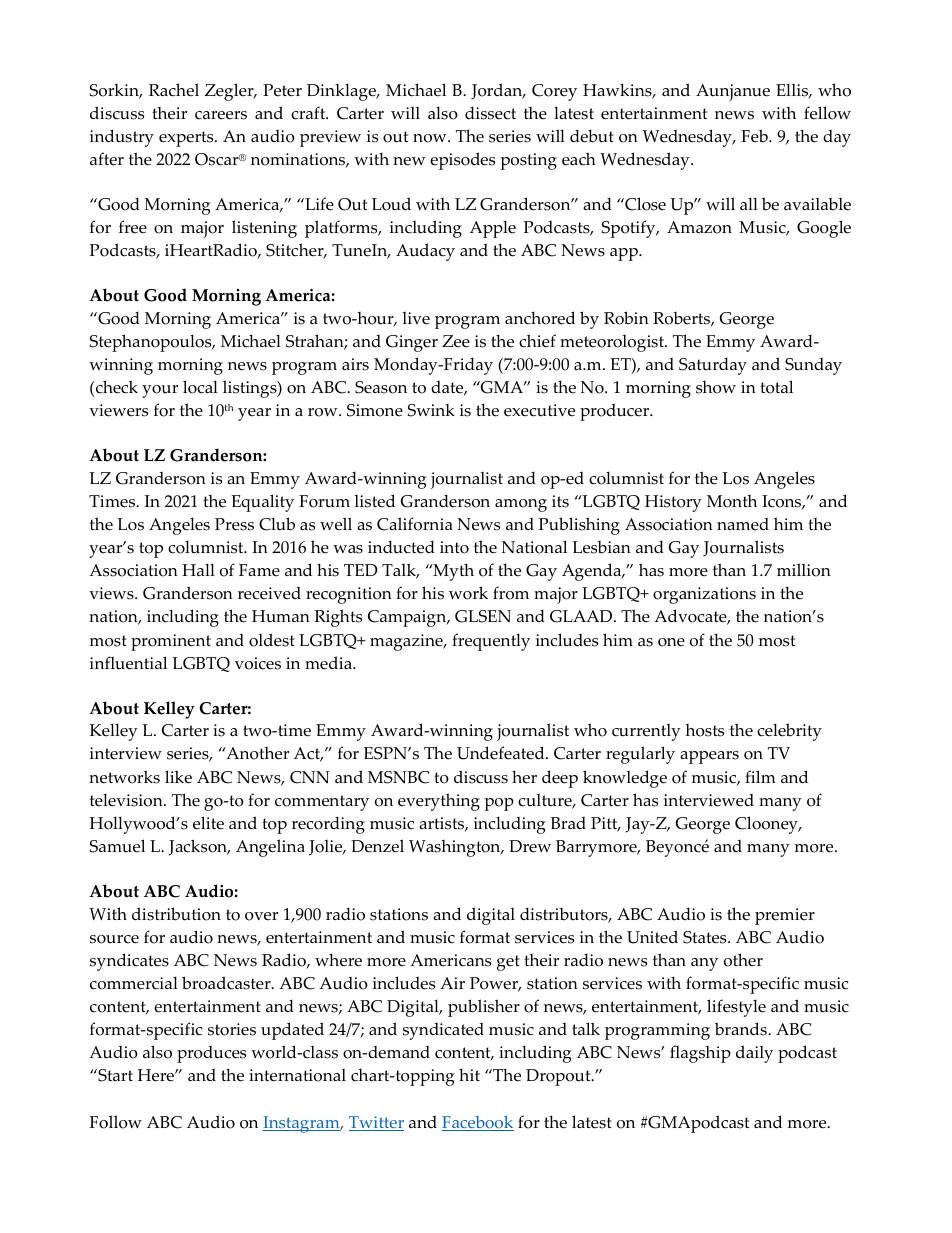 The image size is (952, 1233). Describe the element at coordinates (754, 1054) in the screenshot. I see `daily` at that location.
